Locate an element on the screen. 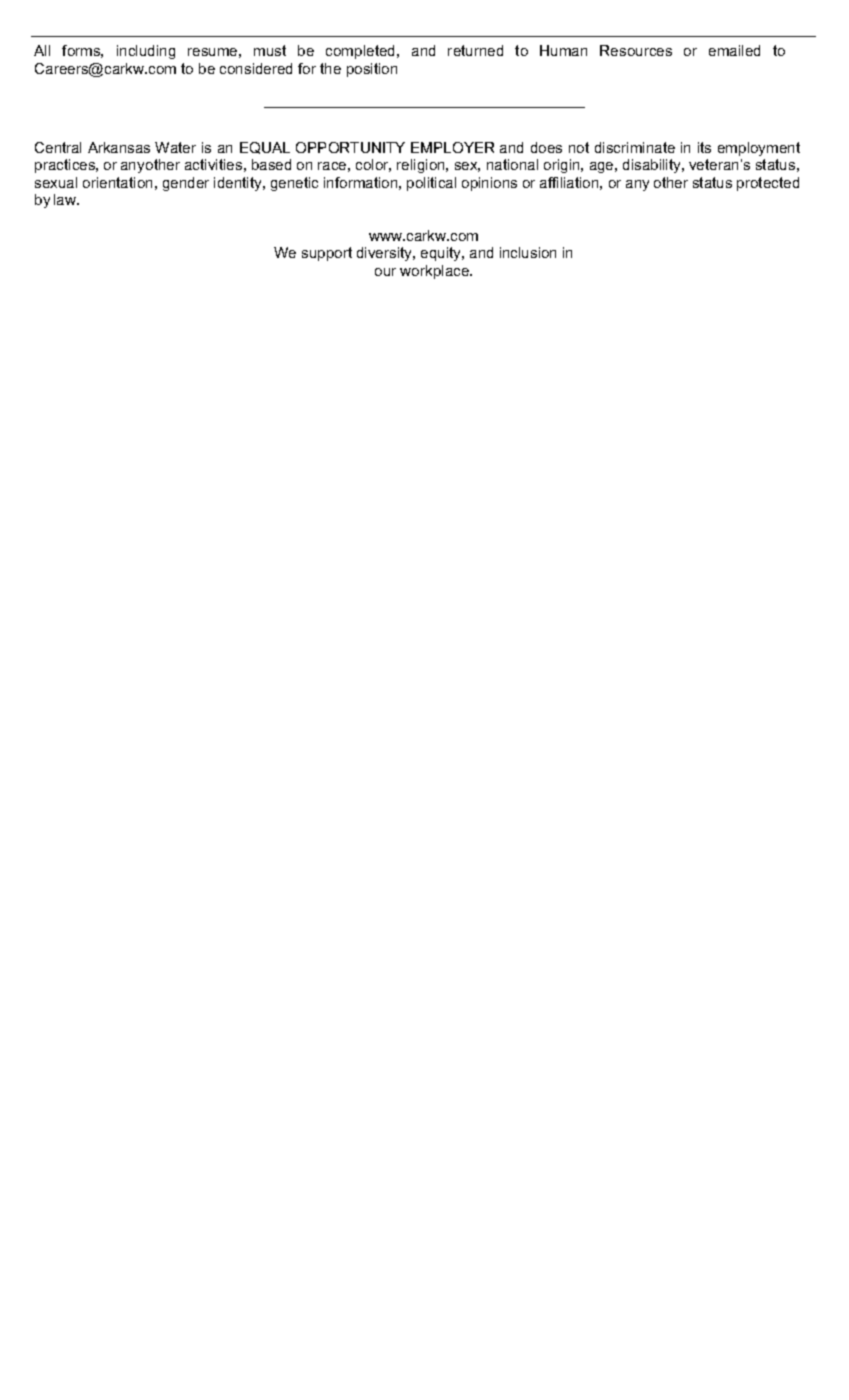  discriminate is located at coordinates (635, 147).
